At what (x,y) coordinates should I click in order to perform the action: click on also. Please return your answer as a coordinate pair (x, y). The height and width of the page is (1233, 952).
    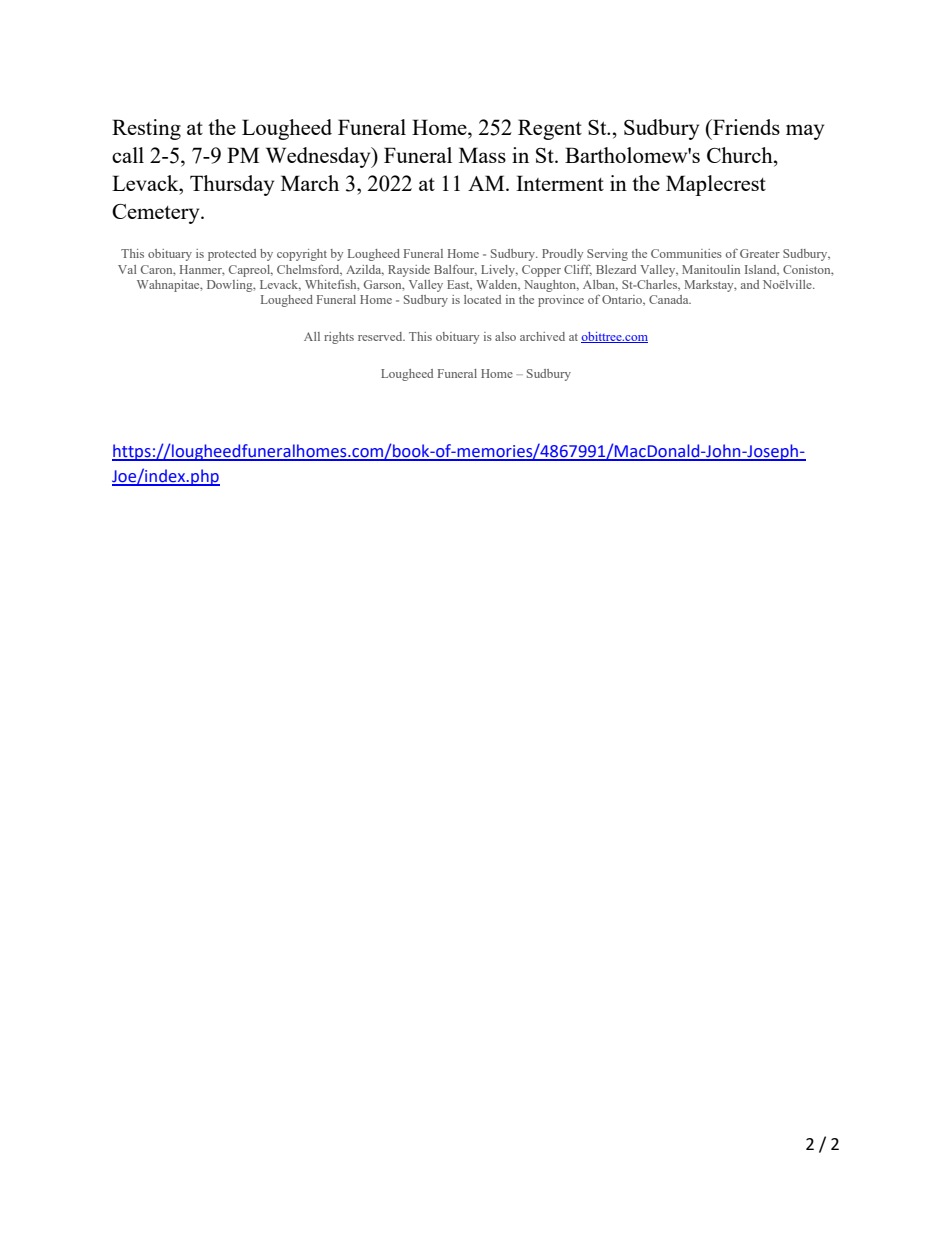
    Looking at the image, I should click on (505, 336).
